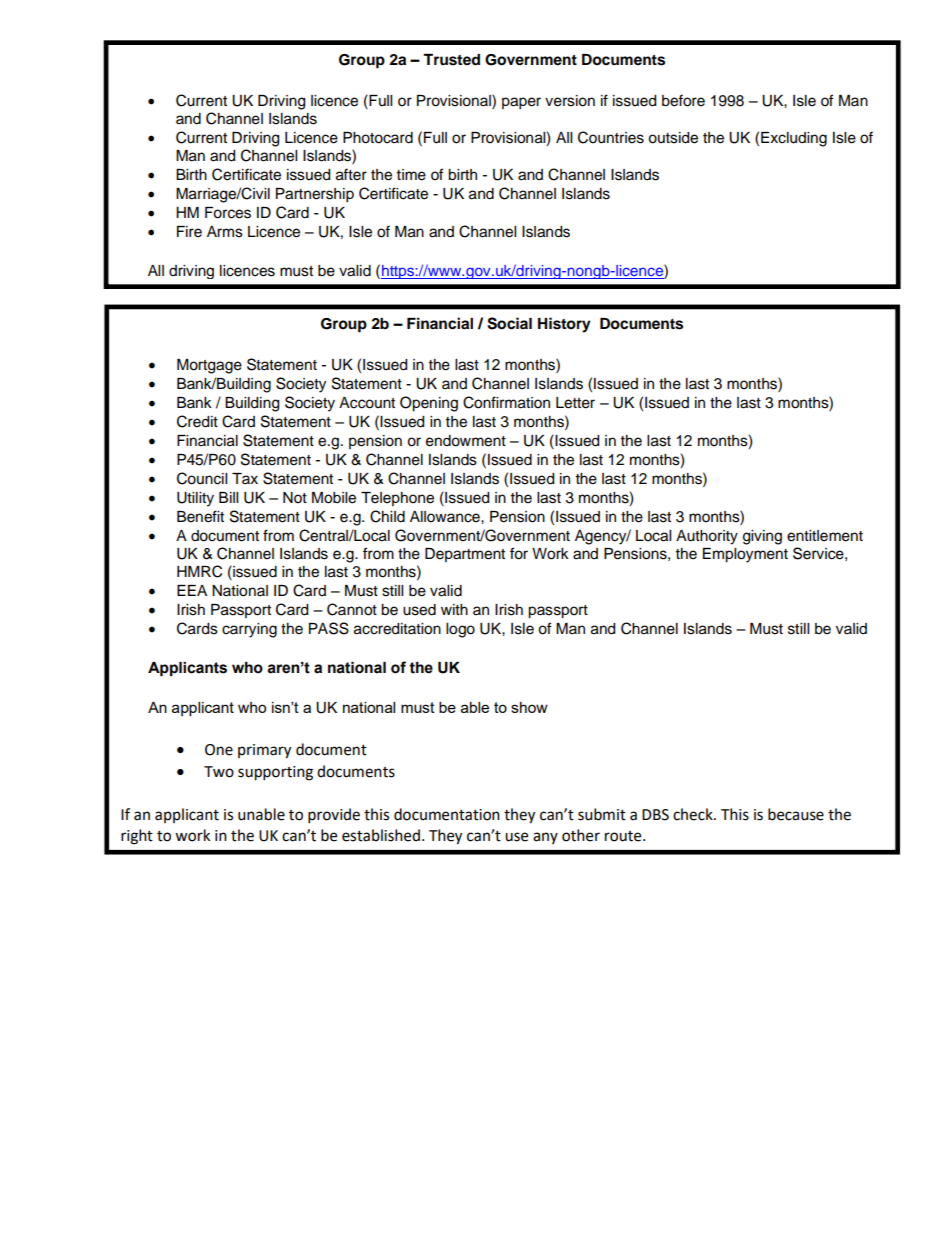 The image size is (952, 1233). Describe the element at coordinates (564, 325) in the screenshot. I see `History` at that location.
